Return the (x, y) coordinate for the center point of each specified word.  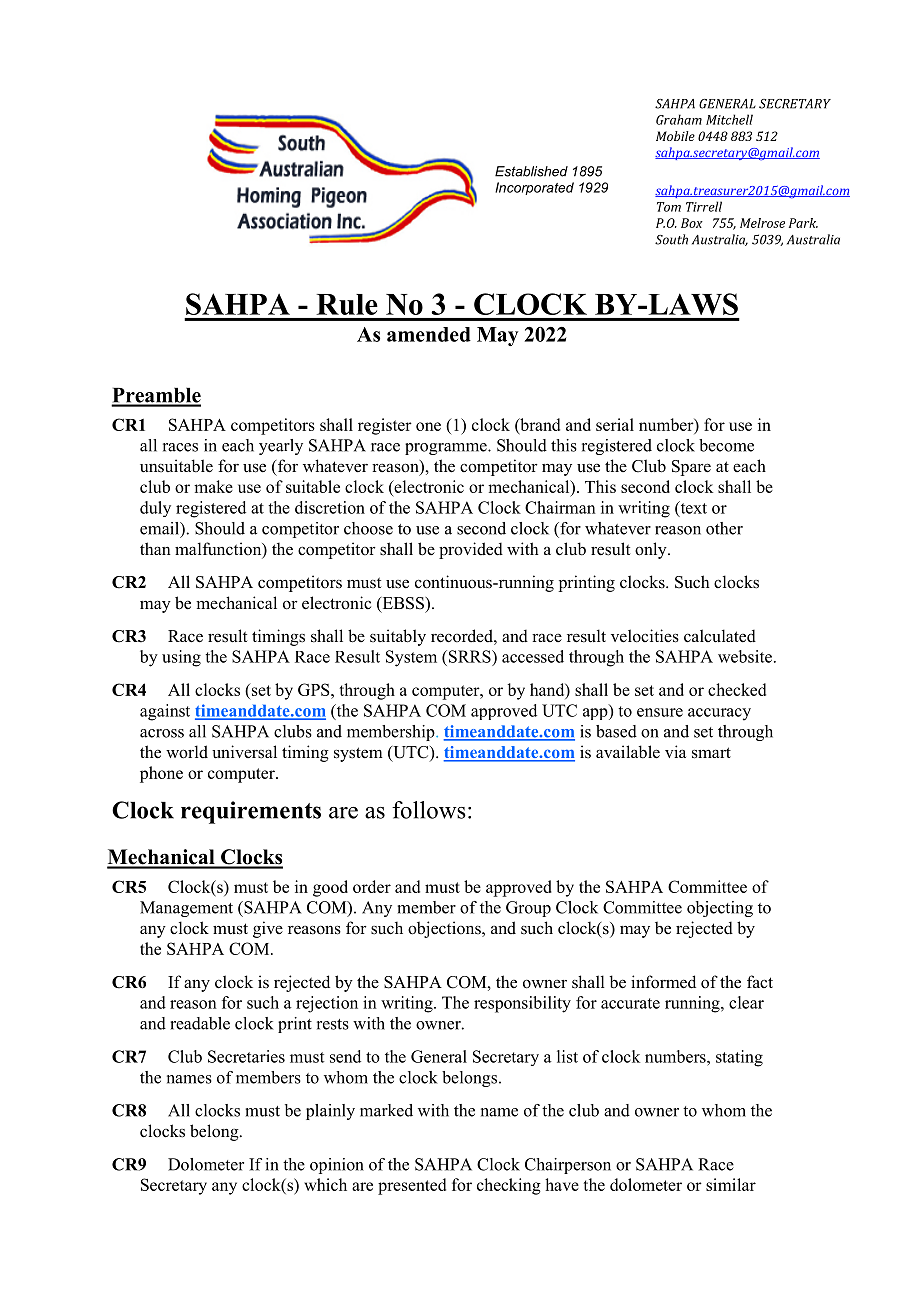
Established (531, 171)
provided (471, 550)
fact (760, 981)
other (724, 528)
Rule (347, 304)
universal (244, 752)
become (726, 445)
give (268, 929)
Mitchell (729, 119)
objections (445, 929)
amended (429, 334)
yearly (281, 447)
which (325, 1184)
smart (711, 753)
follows (429, 810)
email (161, 529)
